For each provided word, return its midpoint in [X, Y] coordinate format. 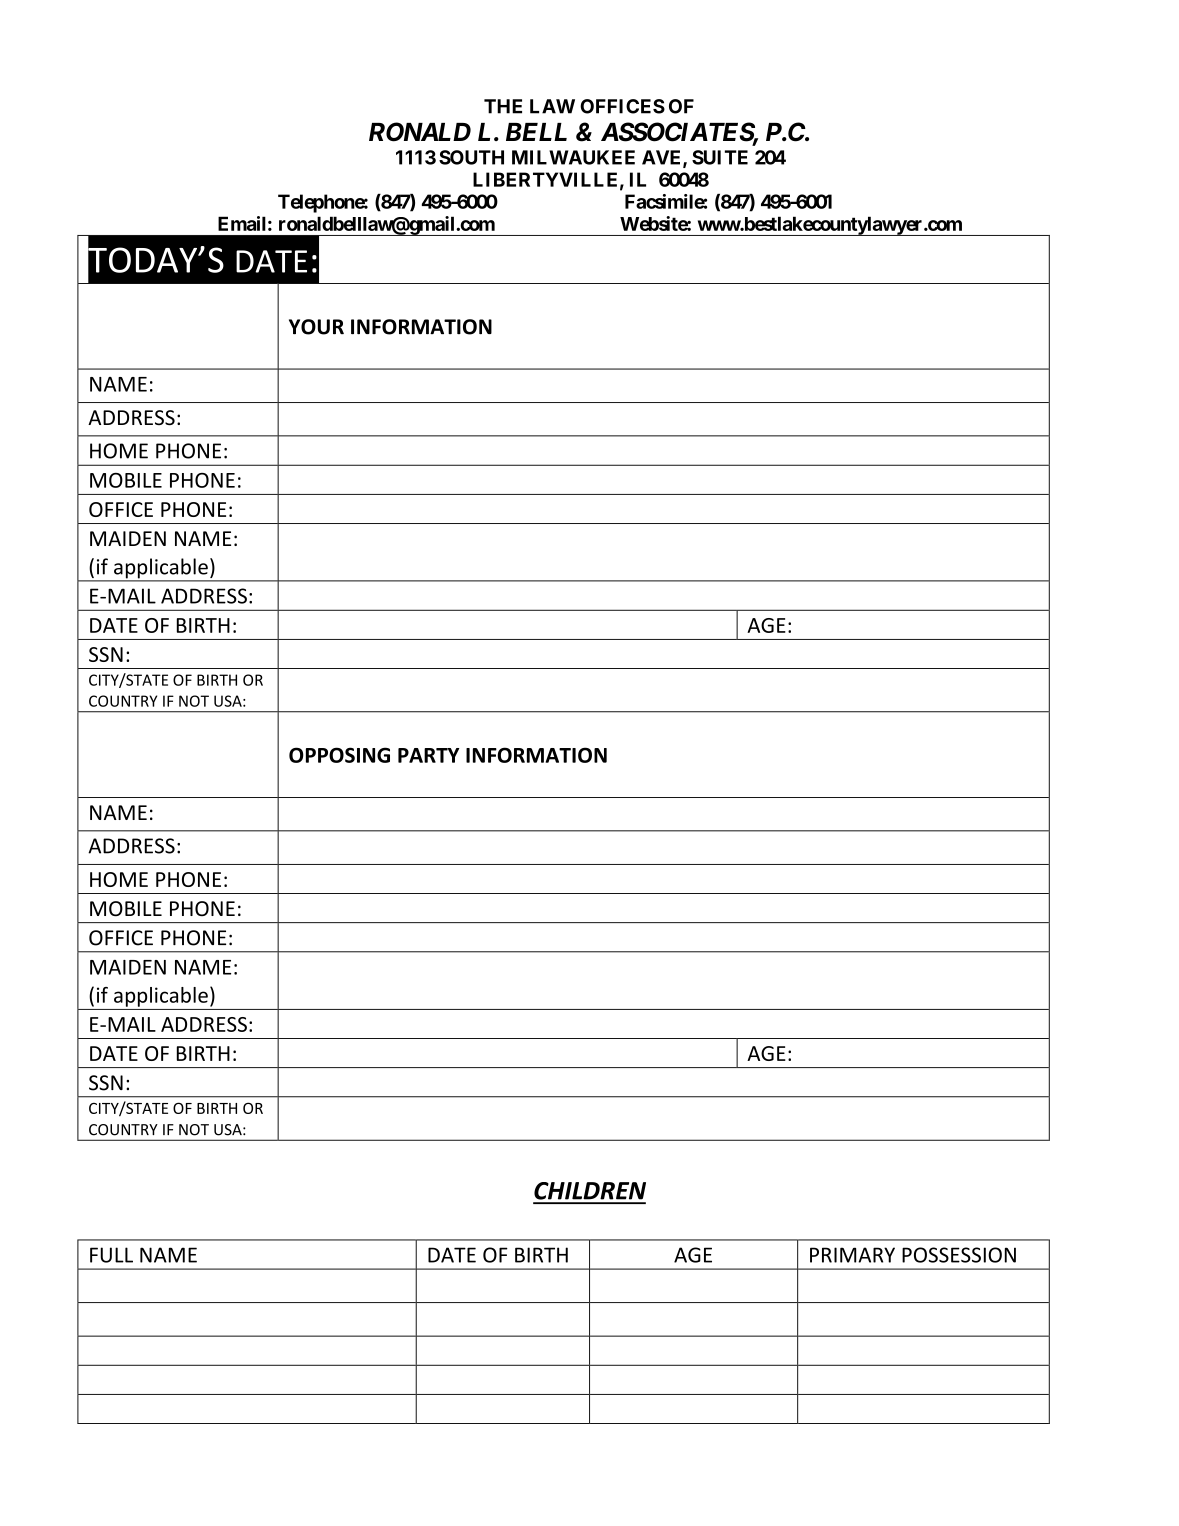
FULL [111, 1255]
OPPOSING [339, 755]
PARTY [428, 755]
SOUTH [471, 157]
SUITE [720, 157]
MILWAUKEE [573, 157]
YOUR [316, 327]
